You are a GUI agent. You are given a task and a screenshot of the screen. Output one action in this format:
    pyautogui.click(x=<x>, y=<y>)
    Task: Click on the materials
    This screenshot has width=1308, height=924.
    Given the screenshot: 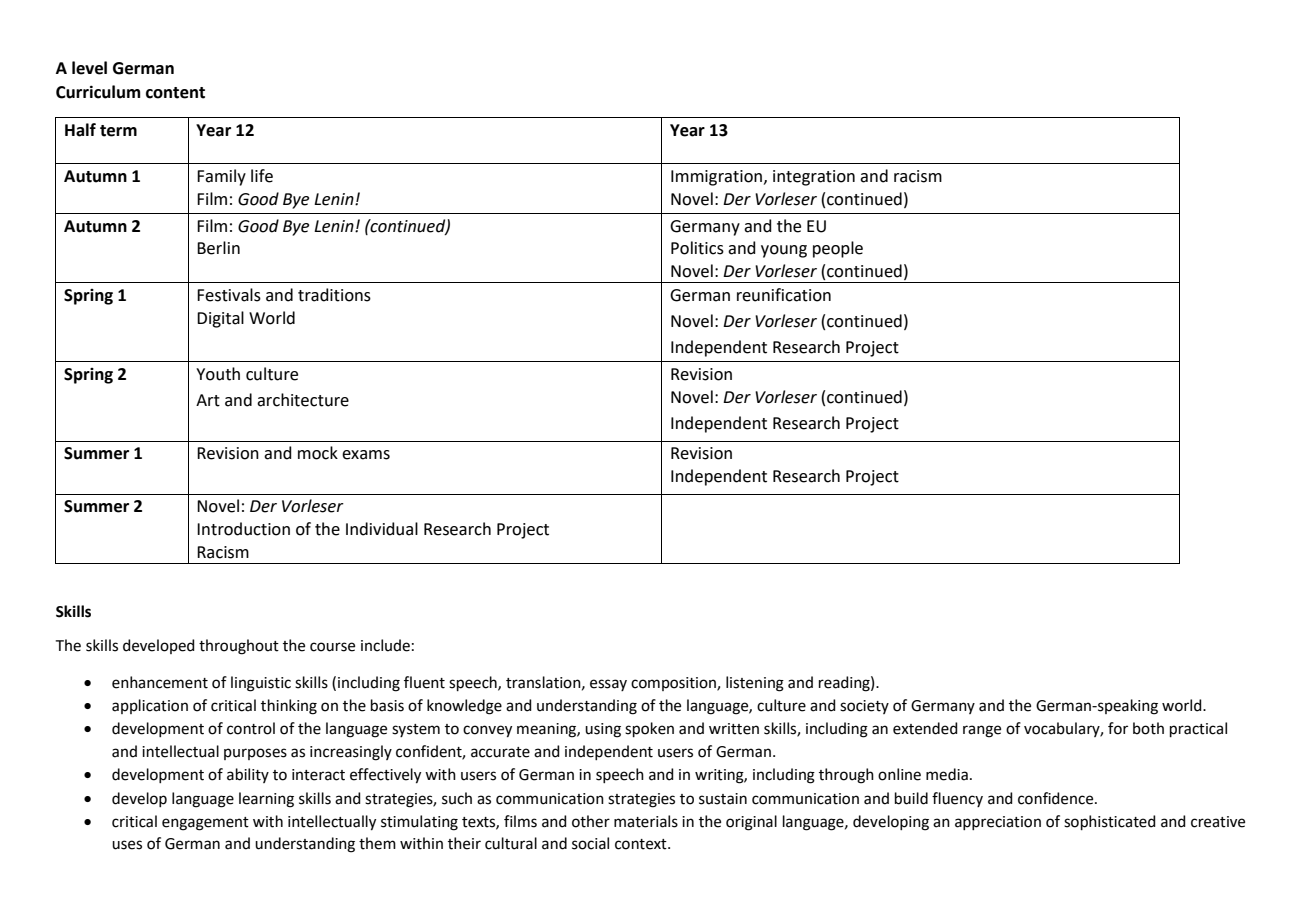 What is the action you would take?
    pyautogui.click(x=646, y=821)
